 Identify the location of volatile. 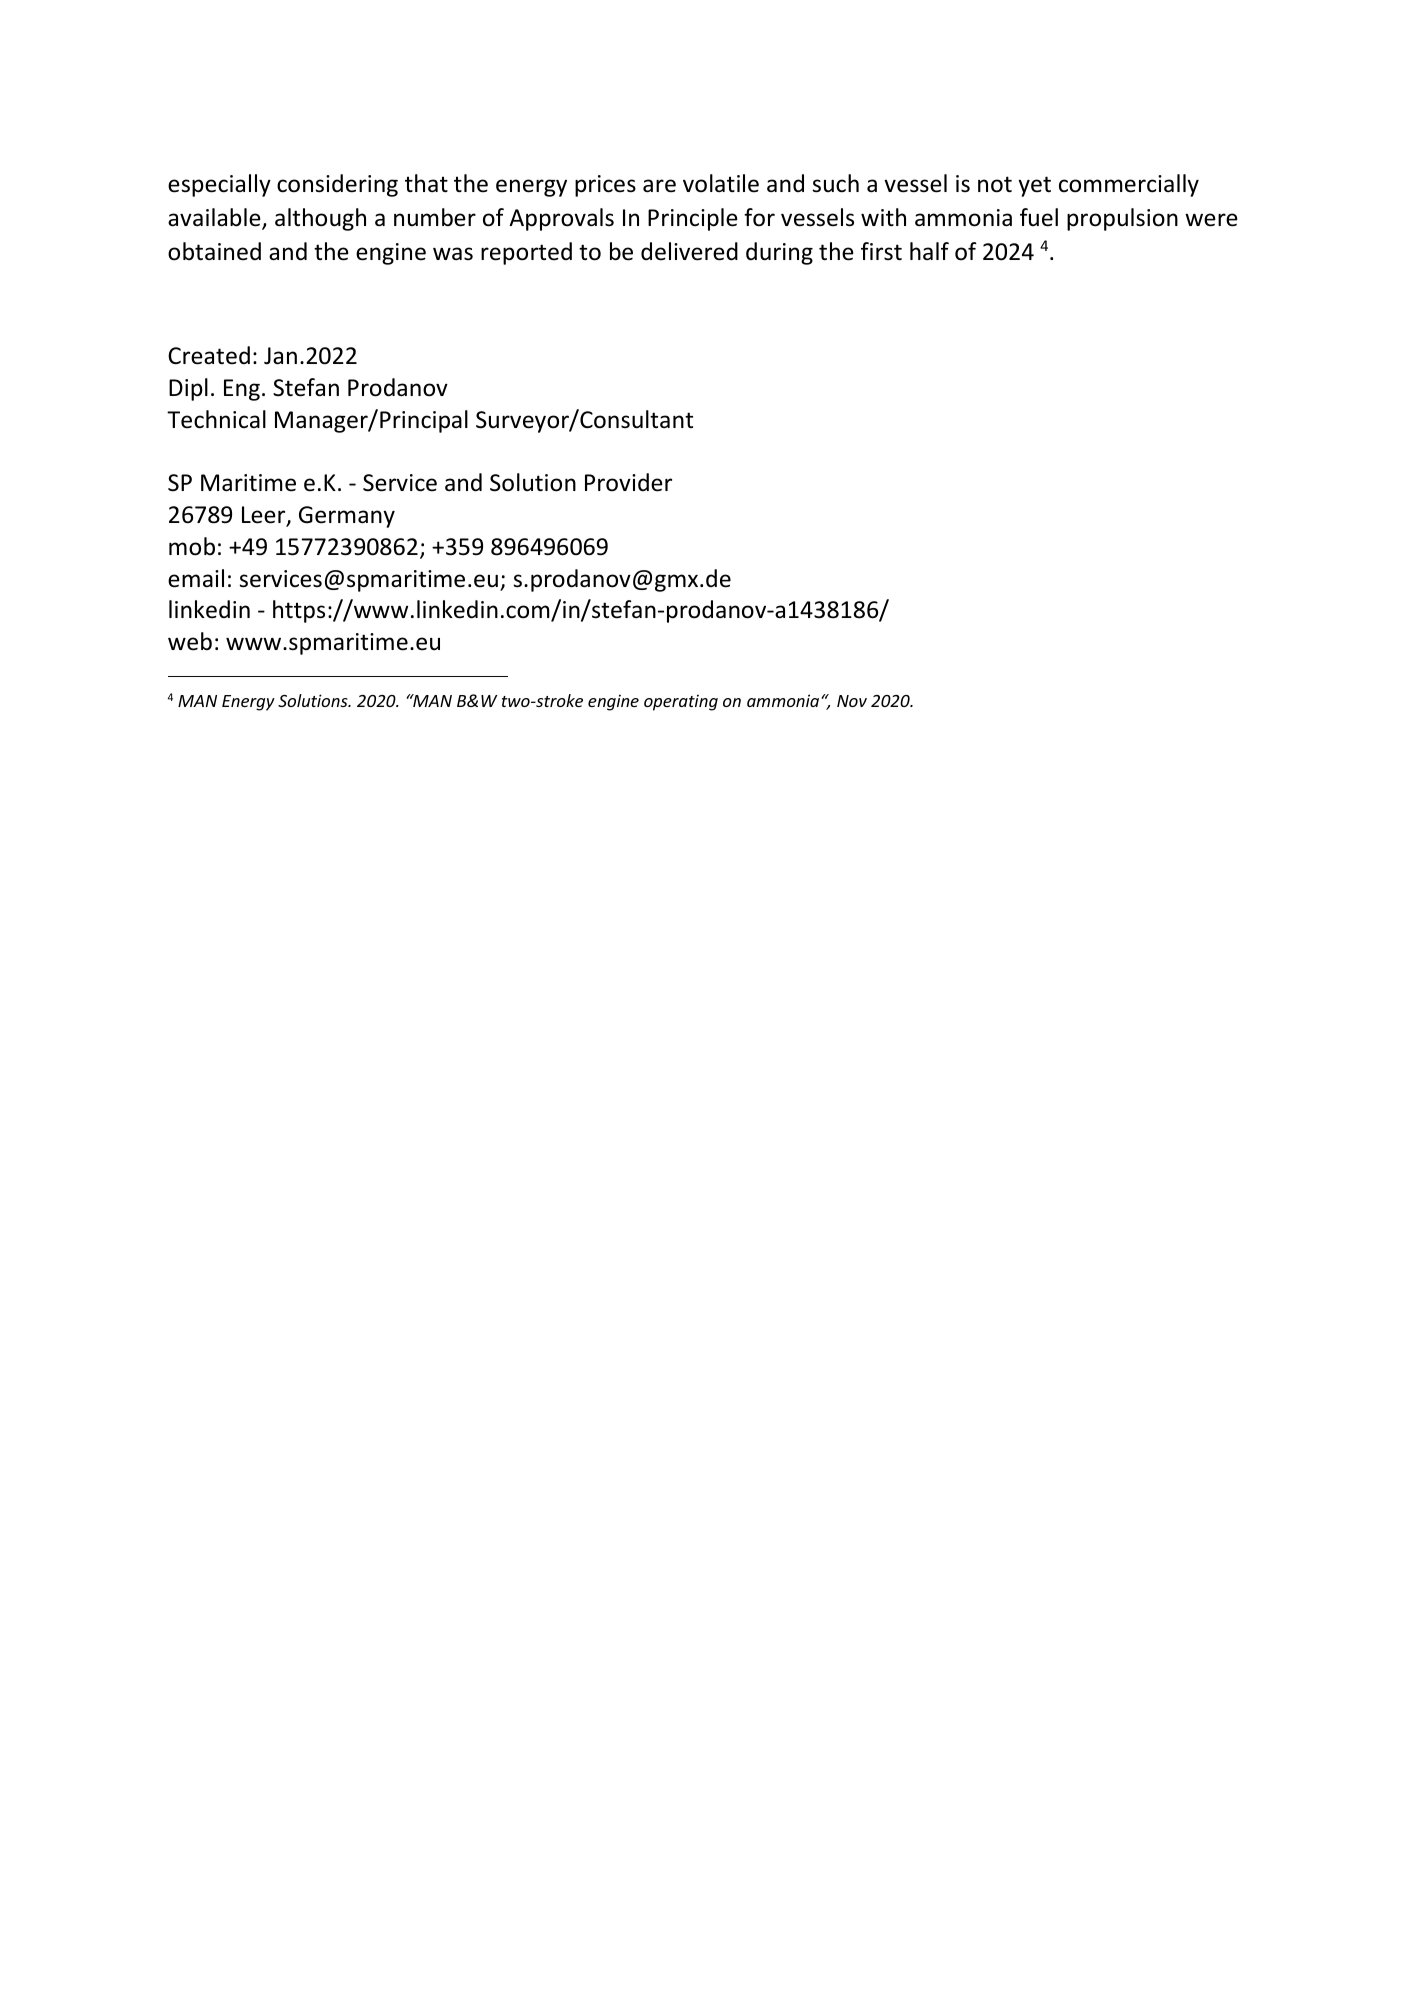
(721, 183).
